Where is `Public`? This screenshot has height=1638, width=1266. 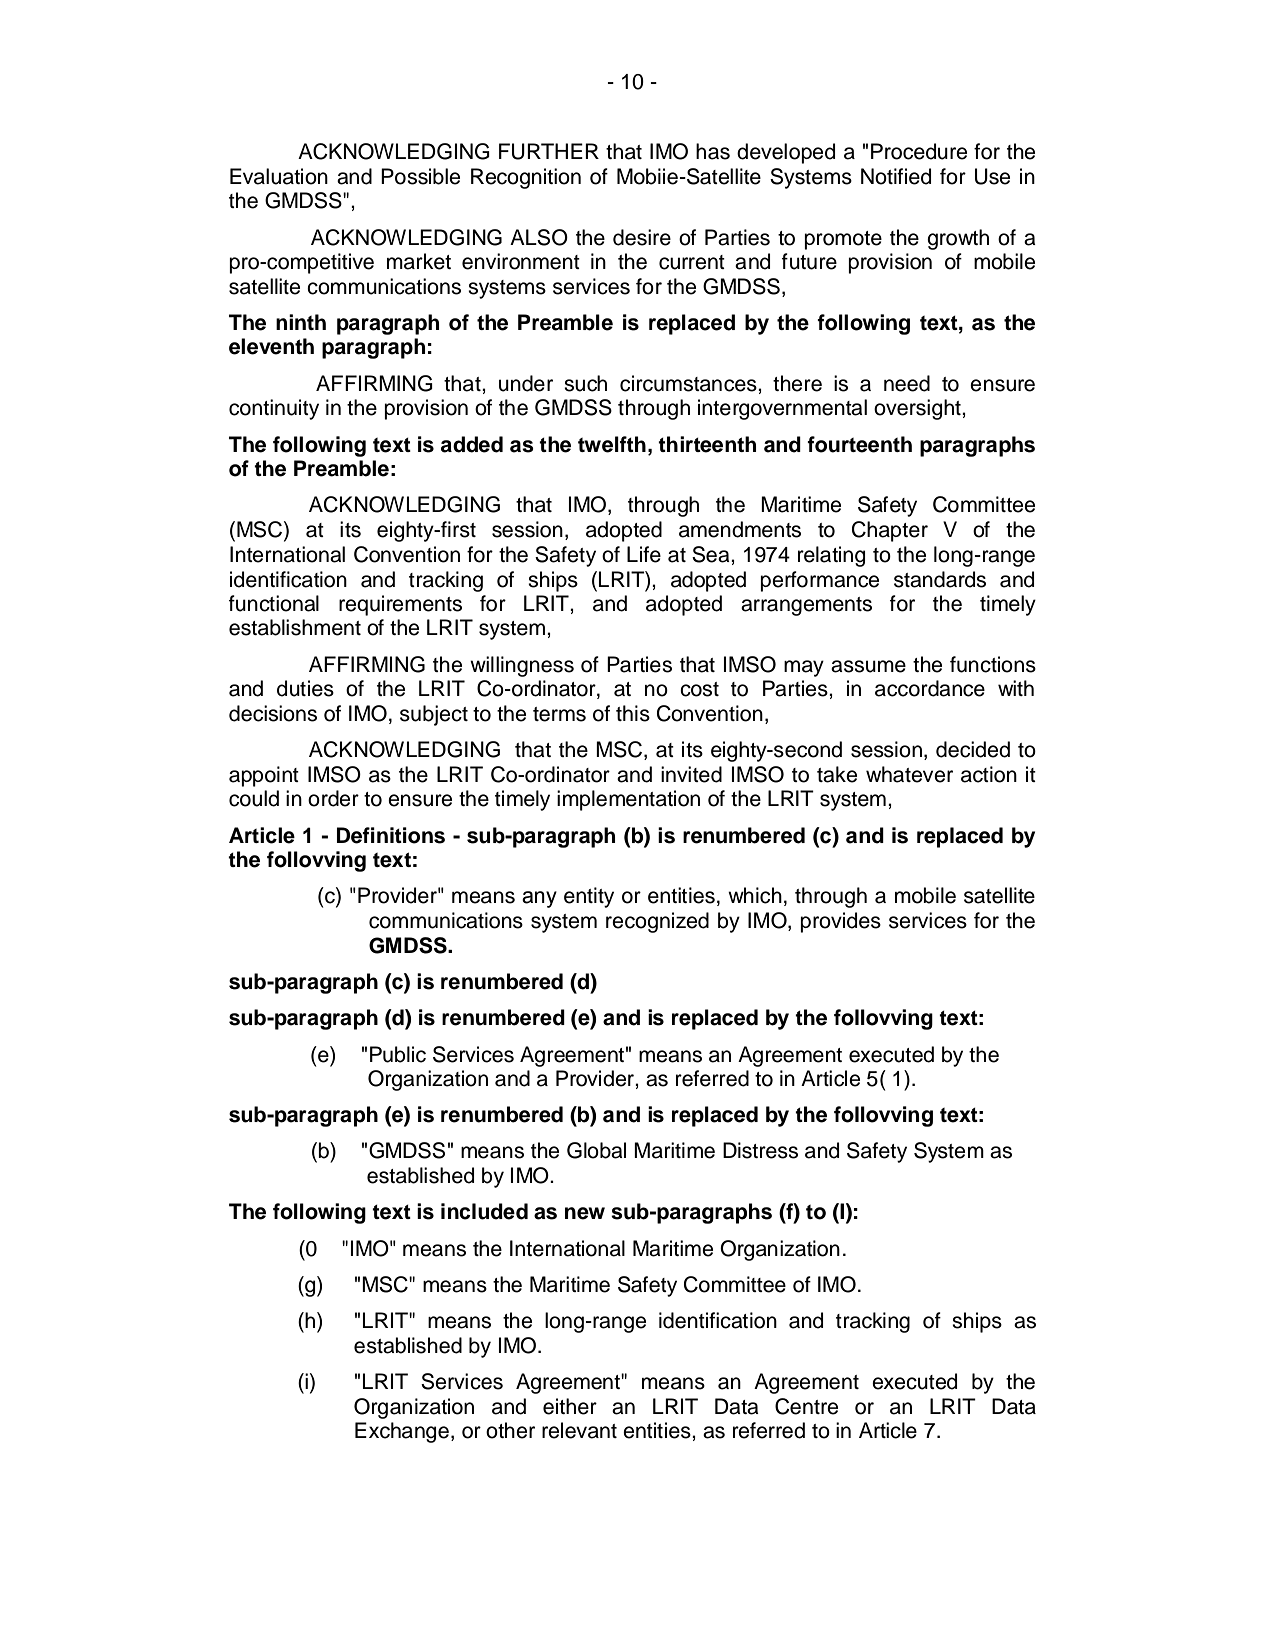 Public is located at coordinates (398, 1054).
